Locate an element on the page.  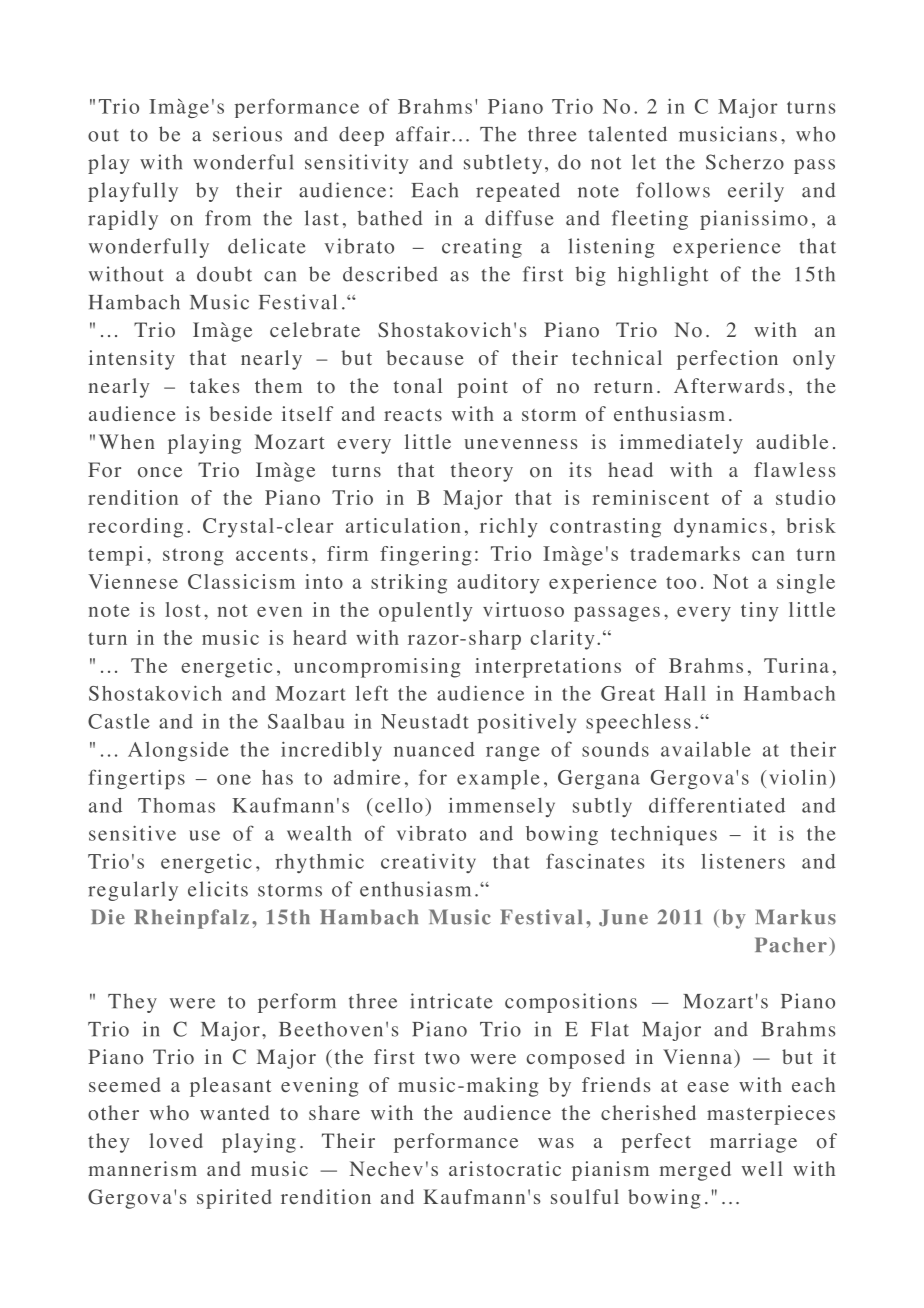
aristocratic is located at coordinates (505, 1169).
